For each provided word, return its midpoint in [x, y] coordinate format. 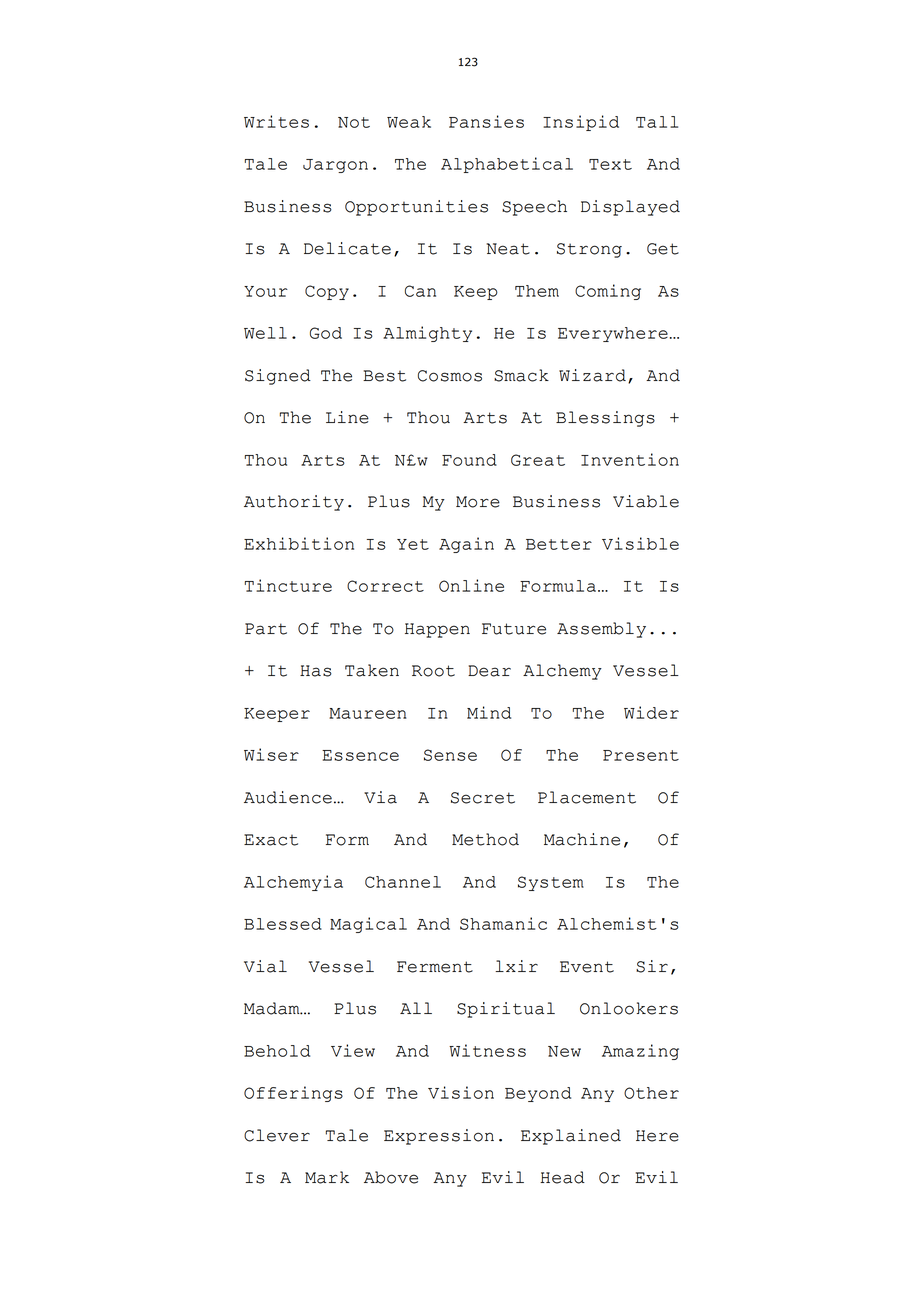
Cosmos [450, 376]
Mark [327, 1177]
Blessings [605, 419]
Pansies [486, 121]
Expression [439, 1137]
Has [316, 671]
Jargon [335, 166]
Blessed [283, 924]
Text [610, 164]
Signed [278, 377]
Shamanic [503, 923]
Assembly [601, 630]
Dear [489, 671]
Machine [582, 839]
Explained [571, 1137]
